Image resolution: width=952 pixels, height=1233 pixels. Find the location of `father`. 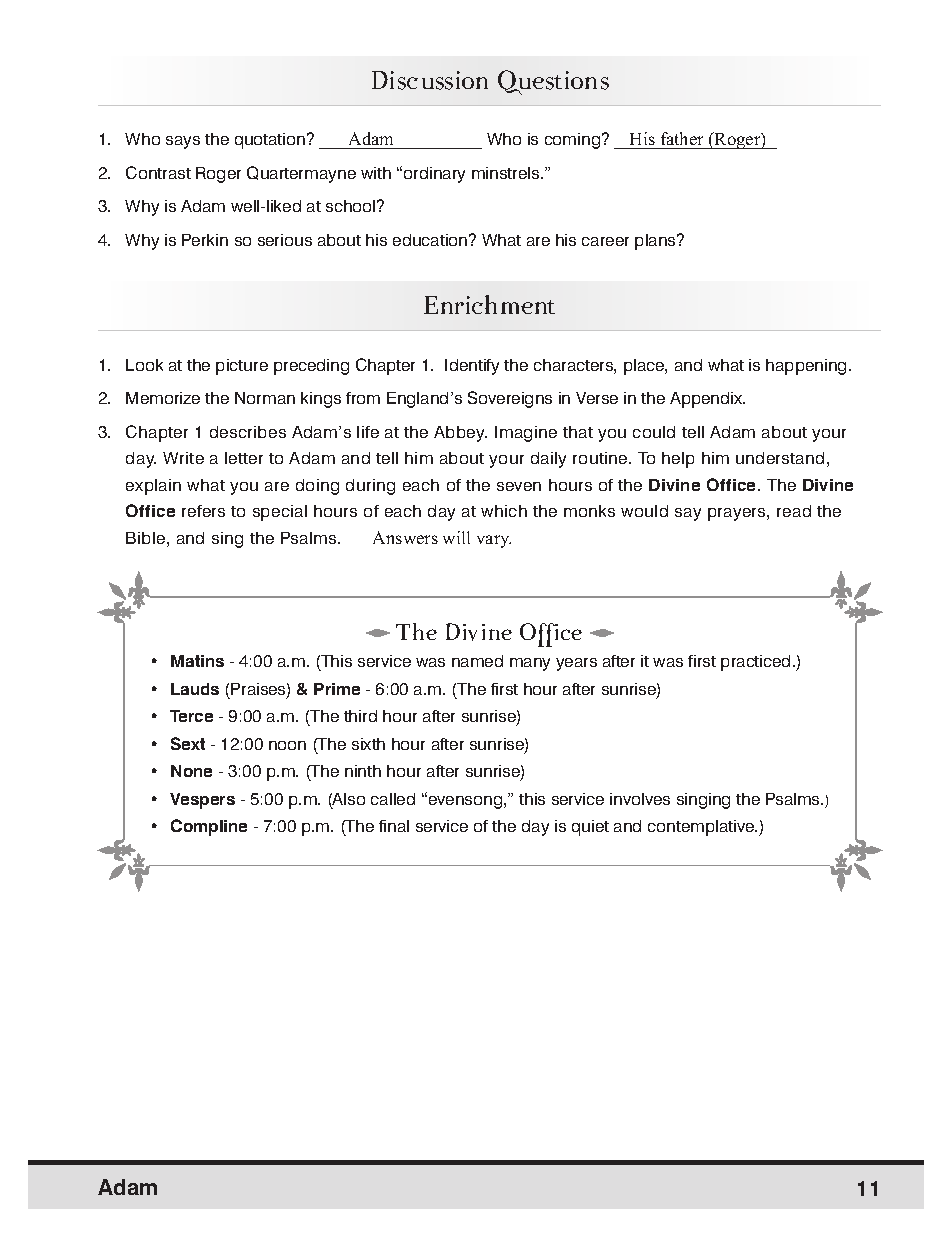

father is located at coordinates (682, 138).
